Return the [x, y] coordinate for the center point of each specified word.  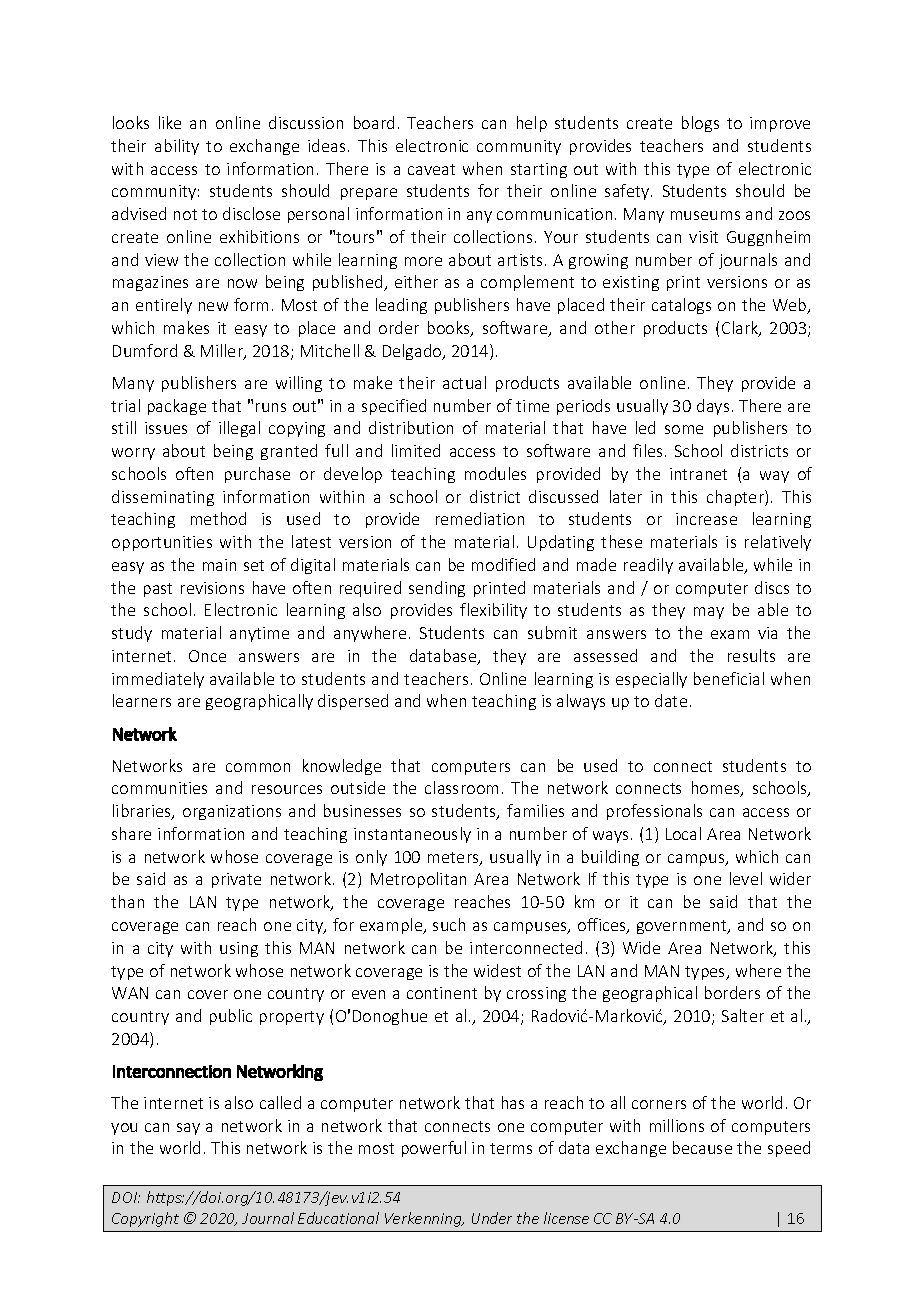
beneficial [729, 678]
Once [207, 656]
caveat [431, 169]
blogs [700, 124]
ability [177, 147]
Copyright [145, 1219]
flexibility [493, 611]
